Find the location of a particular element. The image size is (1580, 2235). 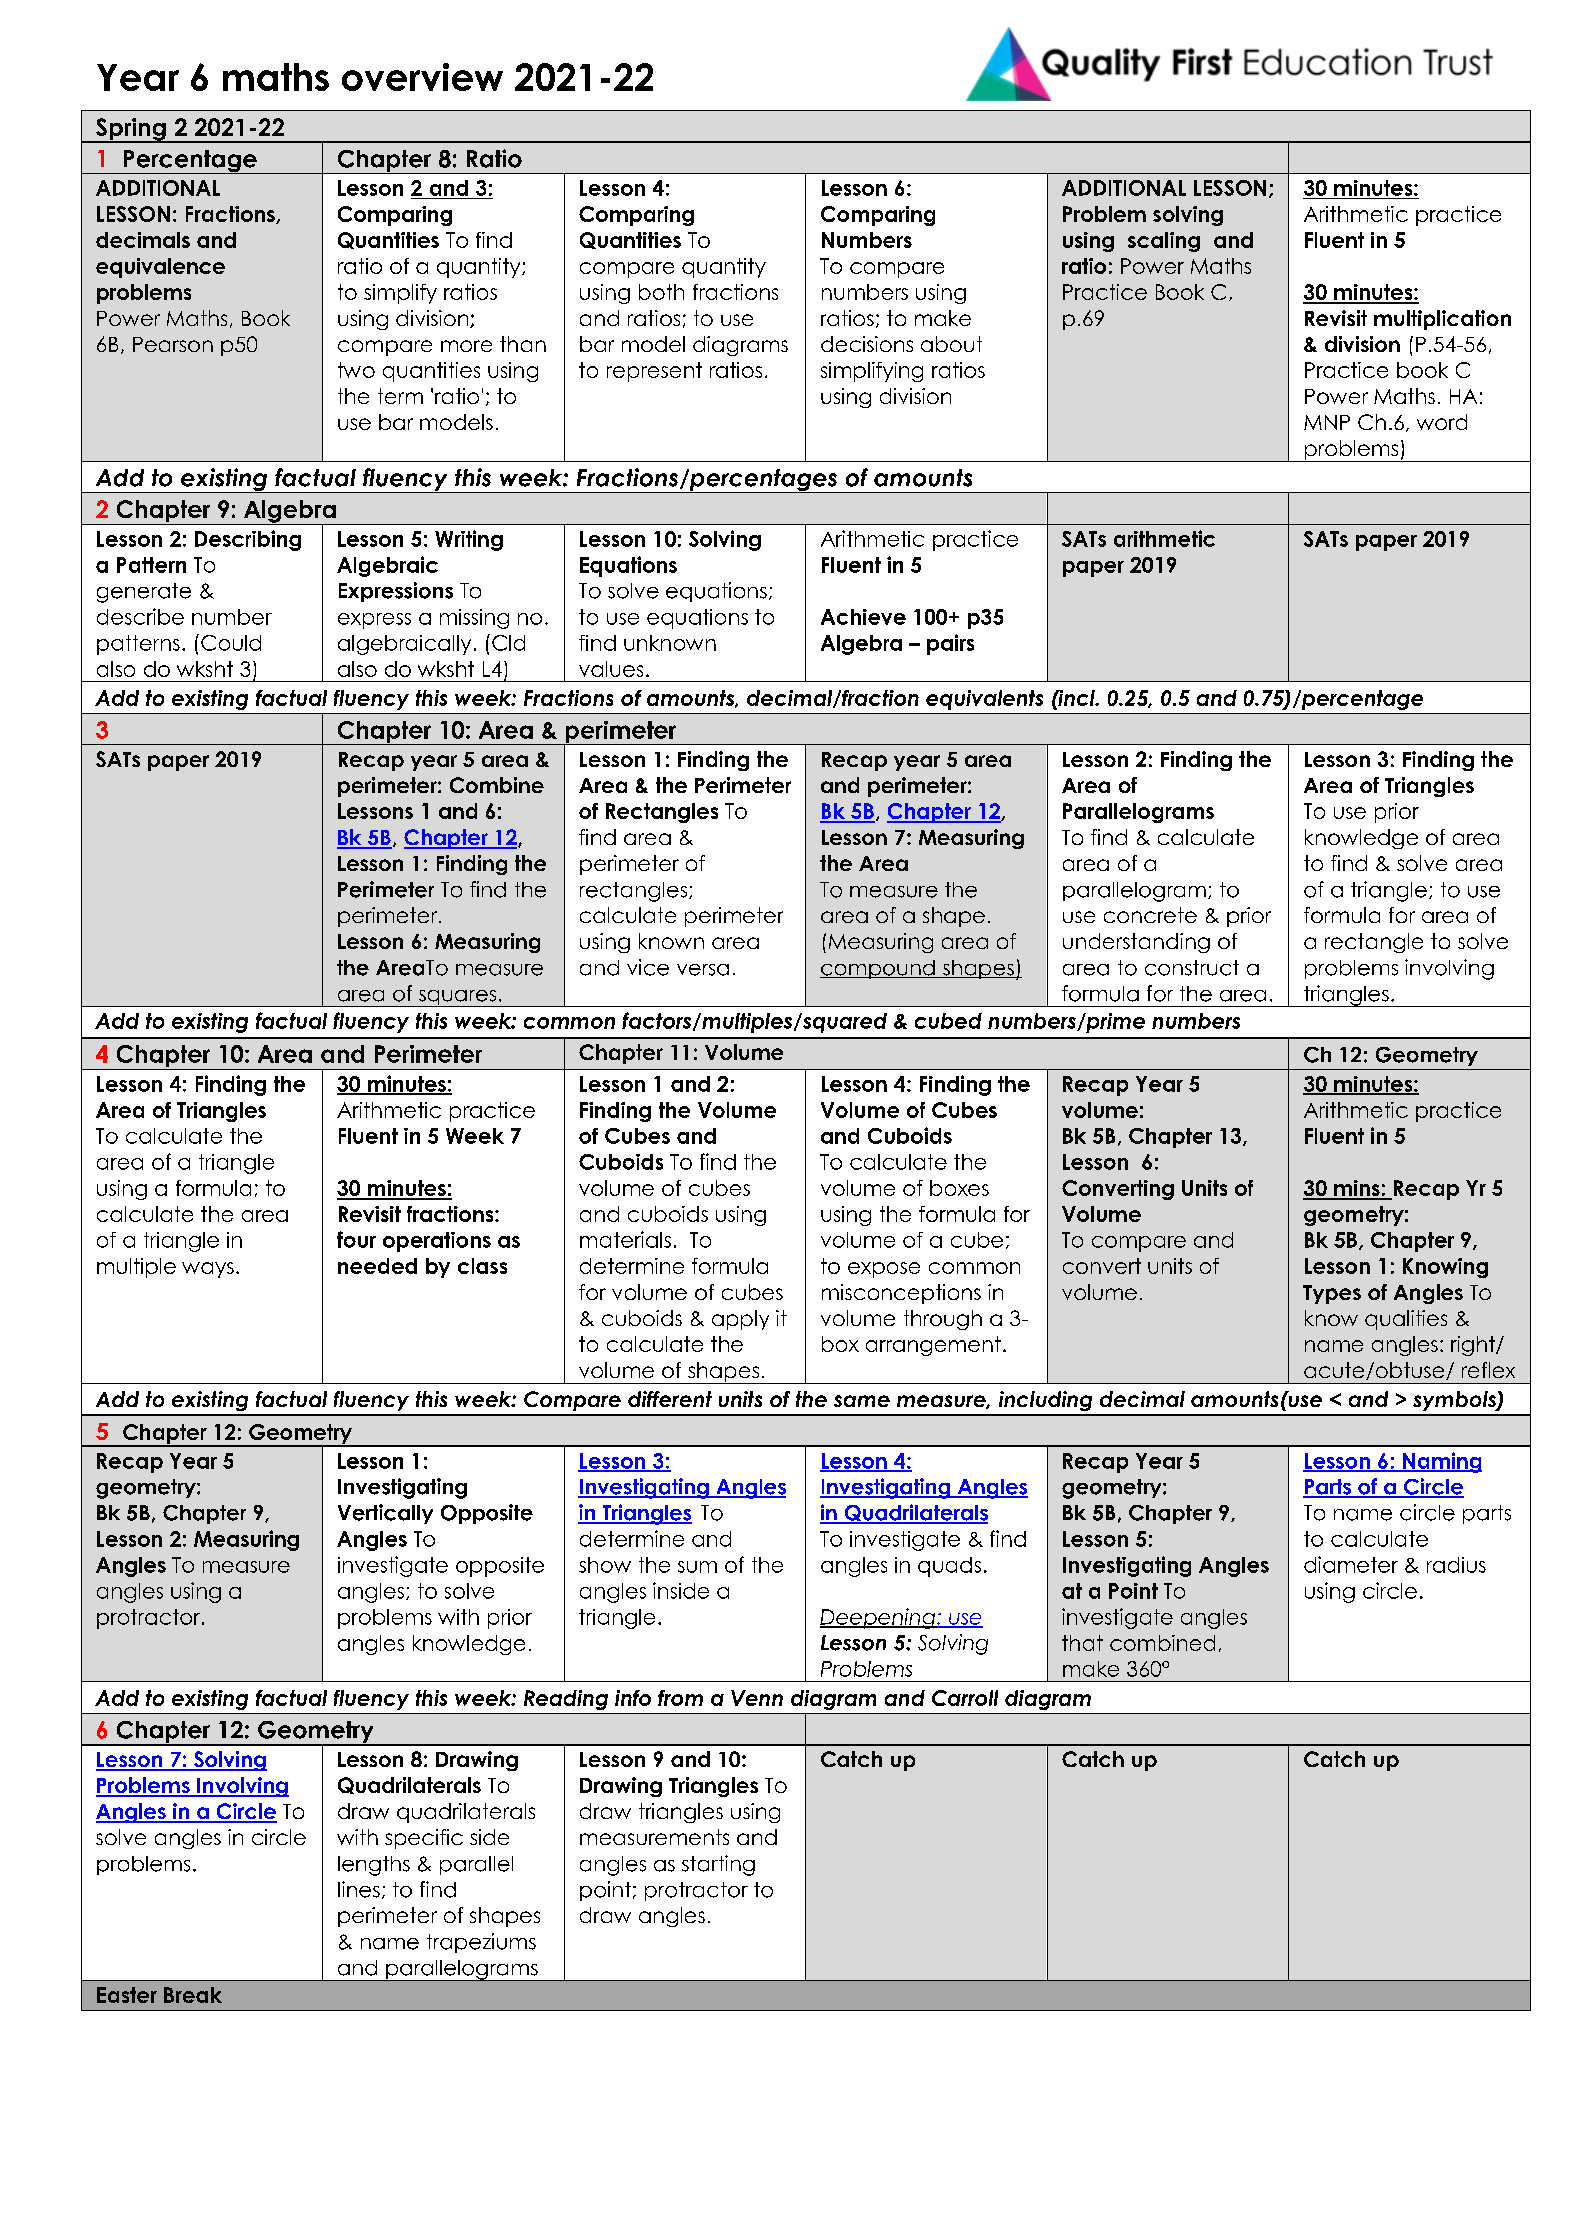

scaling is located at coordinates (1164, 242).
